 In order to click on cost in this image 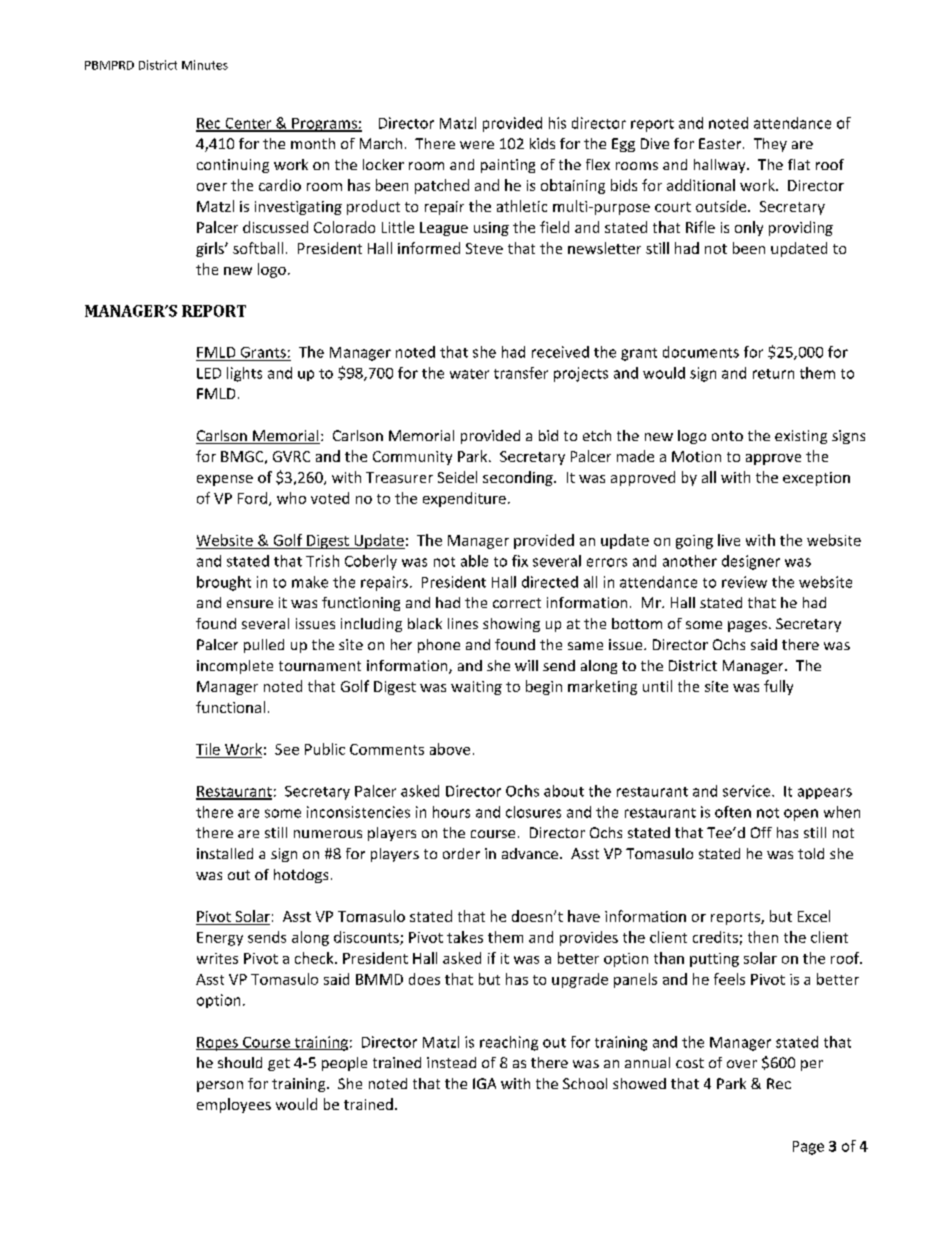, I will do `click(690, 1063)`.
